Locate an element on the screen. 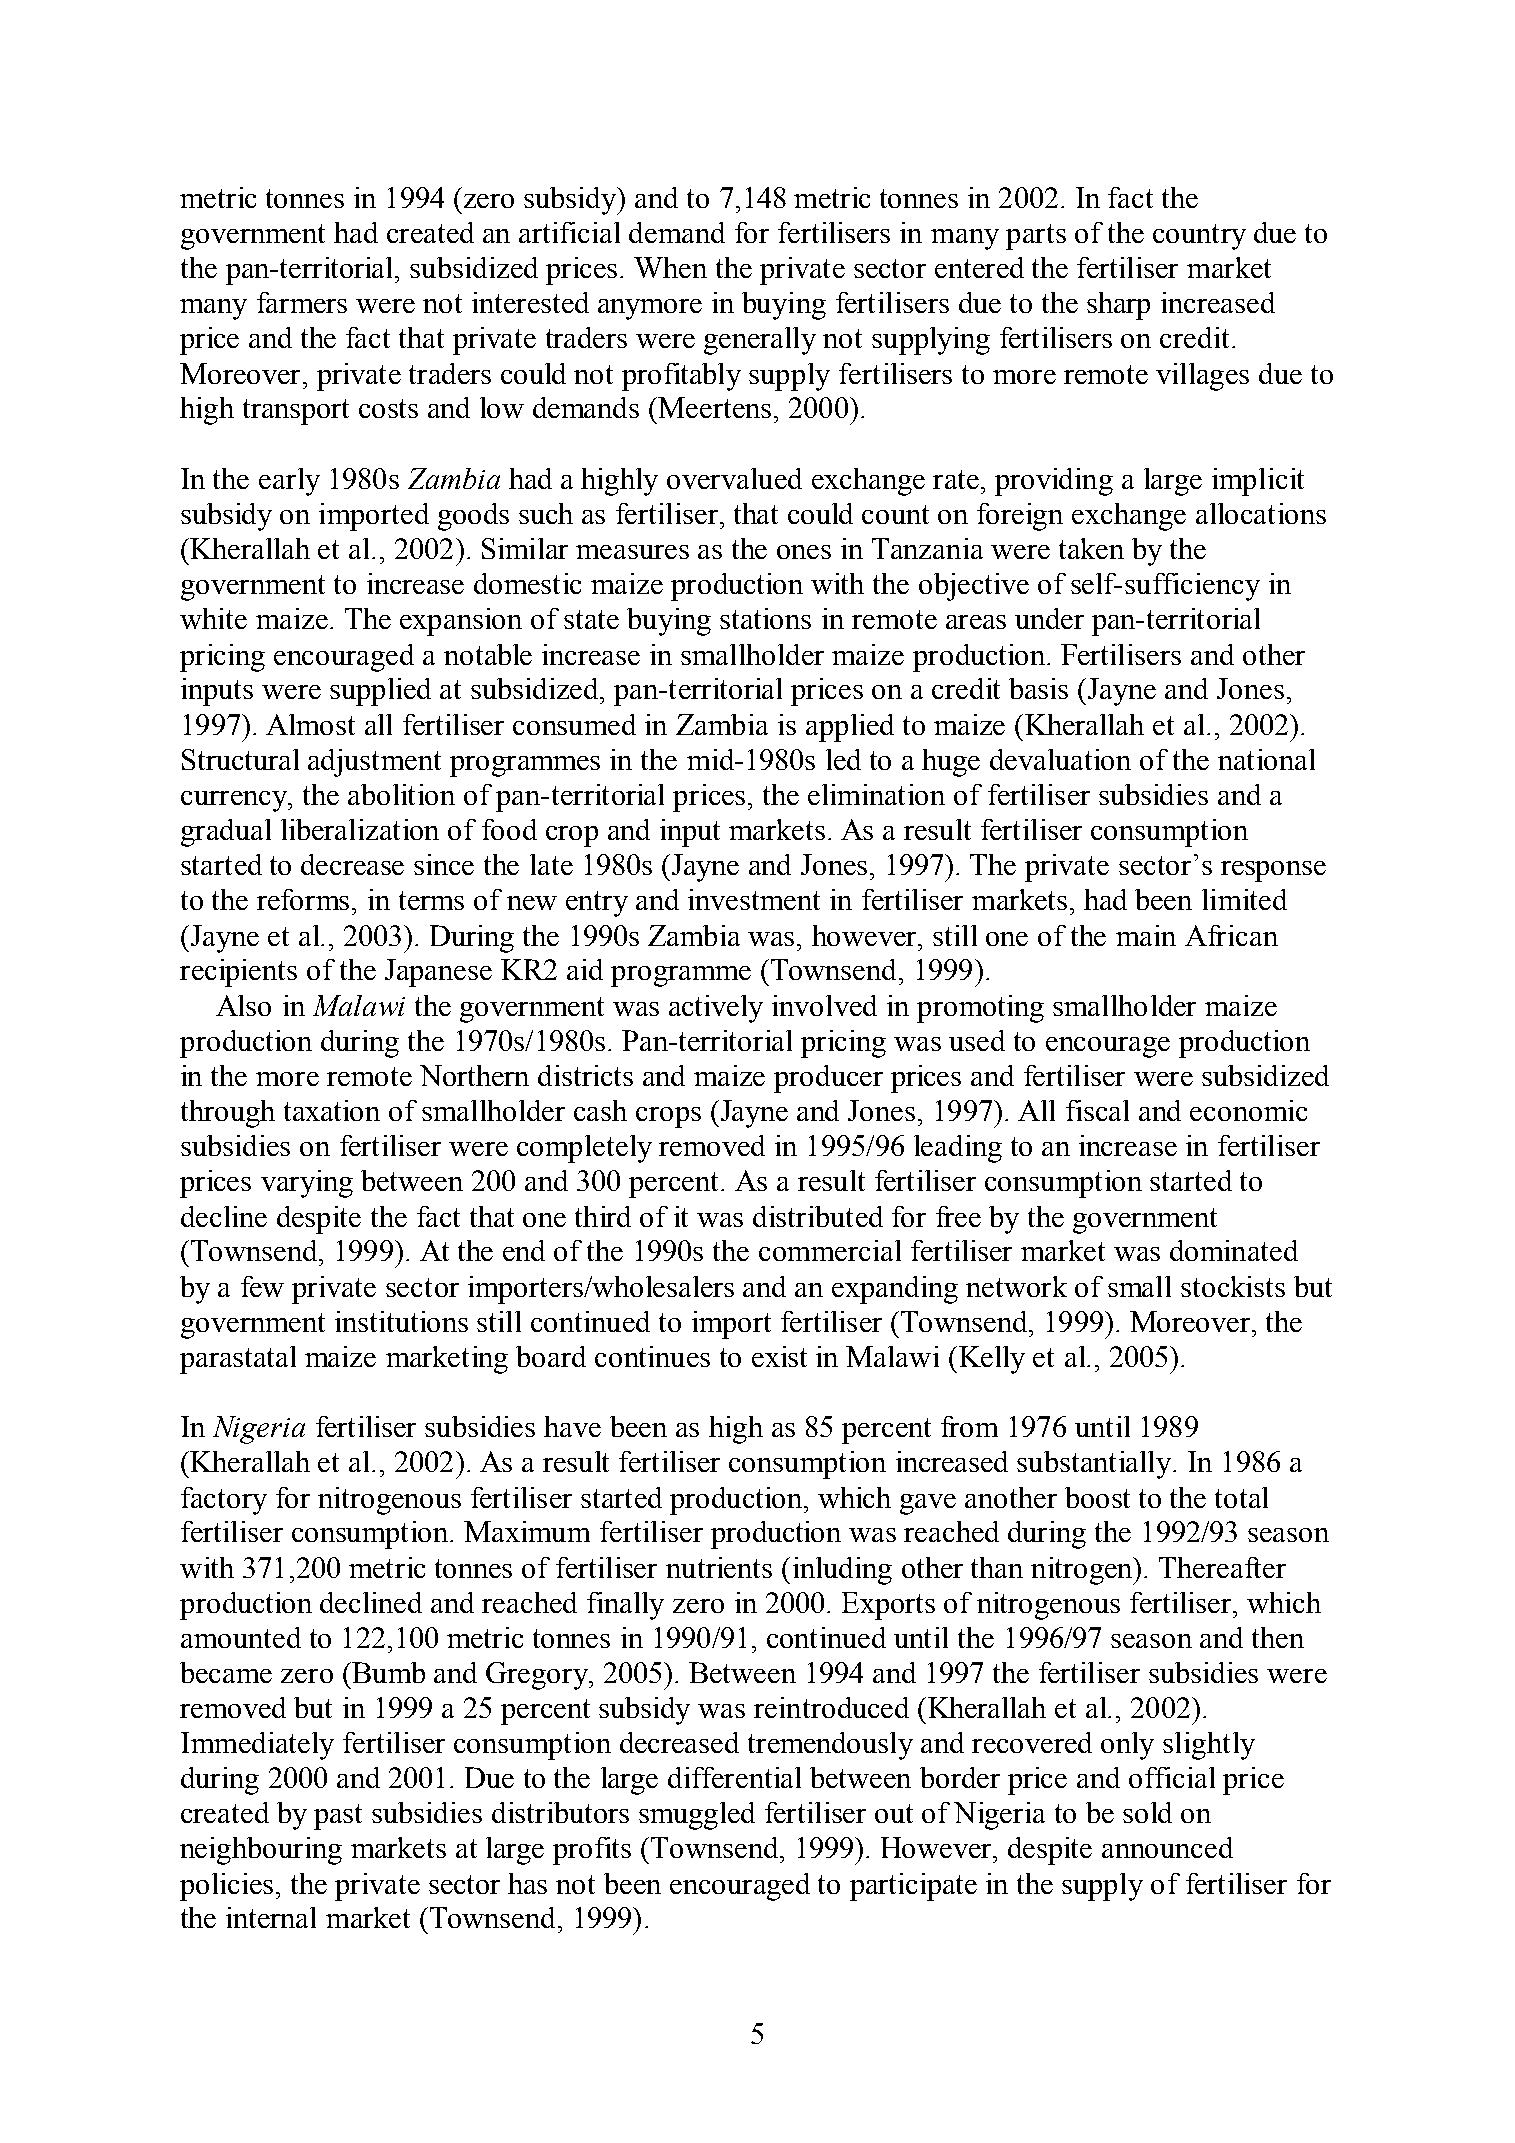 Image resolution: width=1515 pixels, height=2143 pixels. fiscal is located at coordinates (1097, 1110).
